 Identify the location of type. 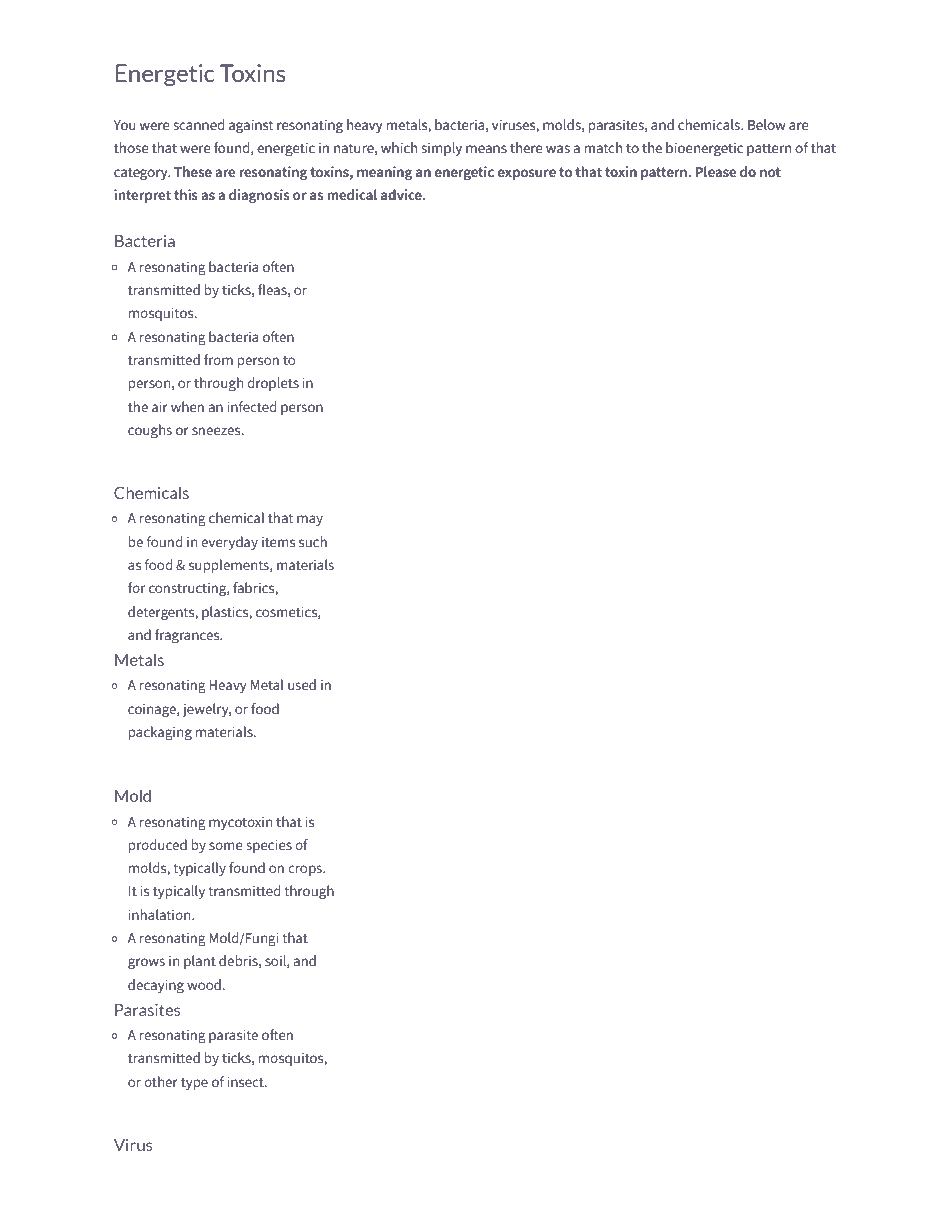
(194, 1084).
